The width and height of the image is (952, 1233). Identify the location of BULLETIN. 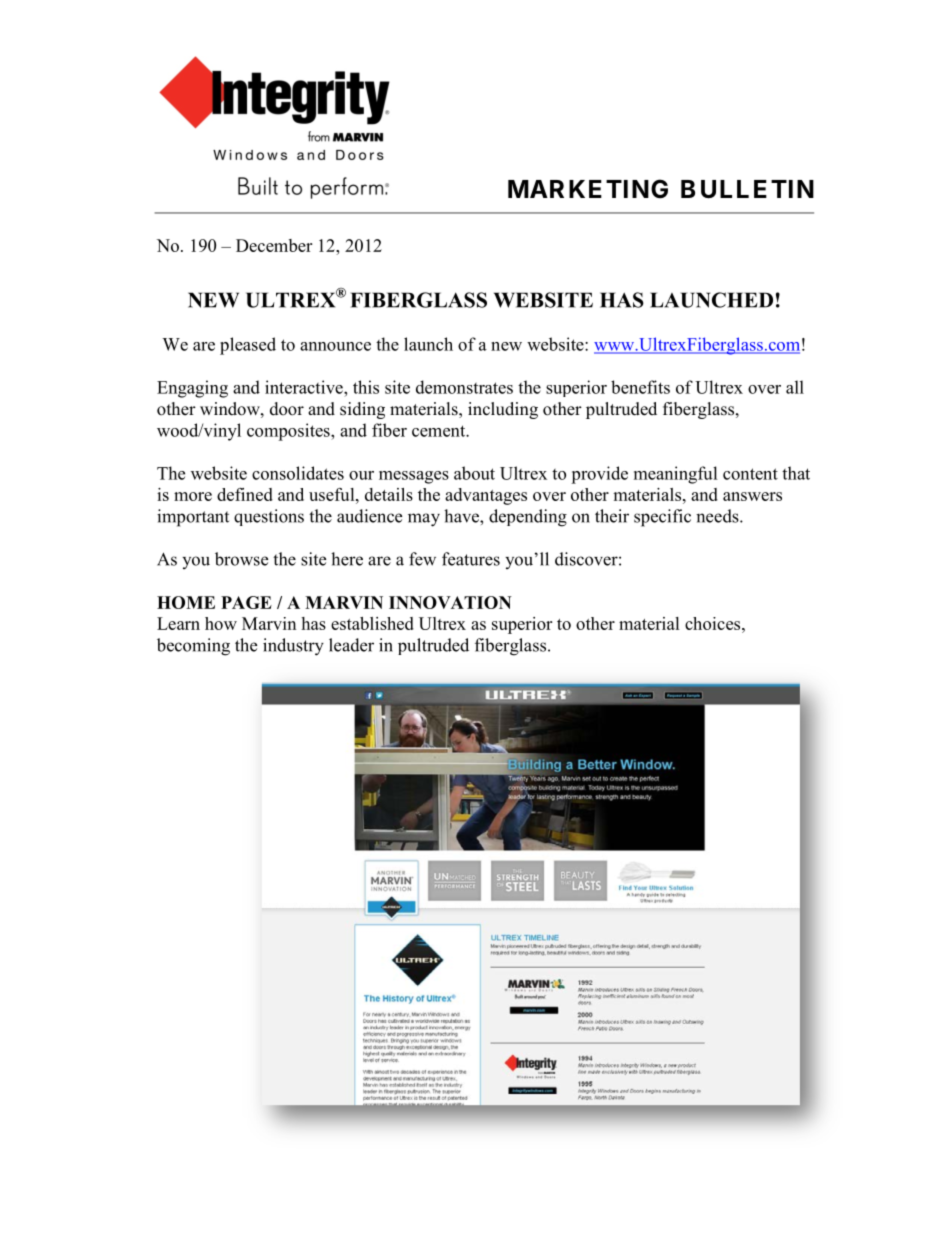
(747, 189).
